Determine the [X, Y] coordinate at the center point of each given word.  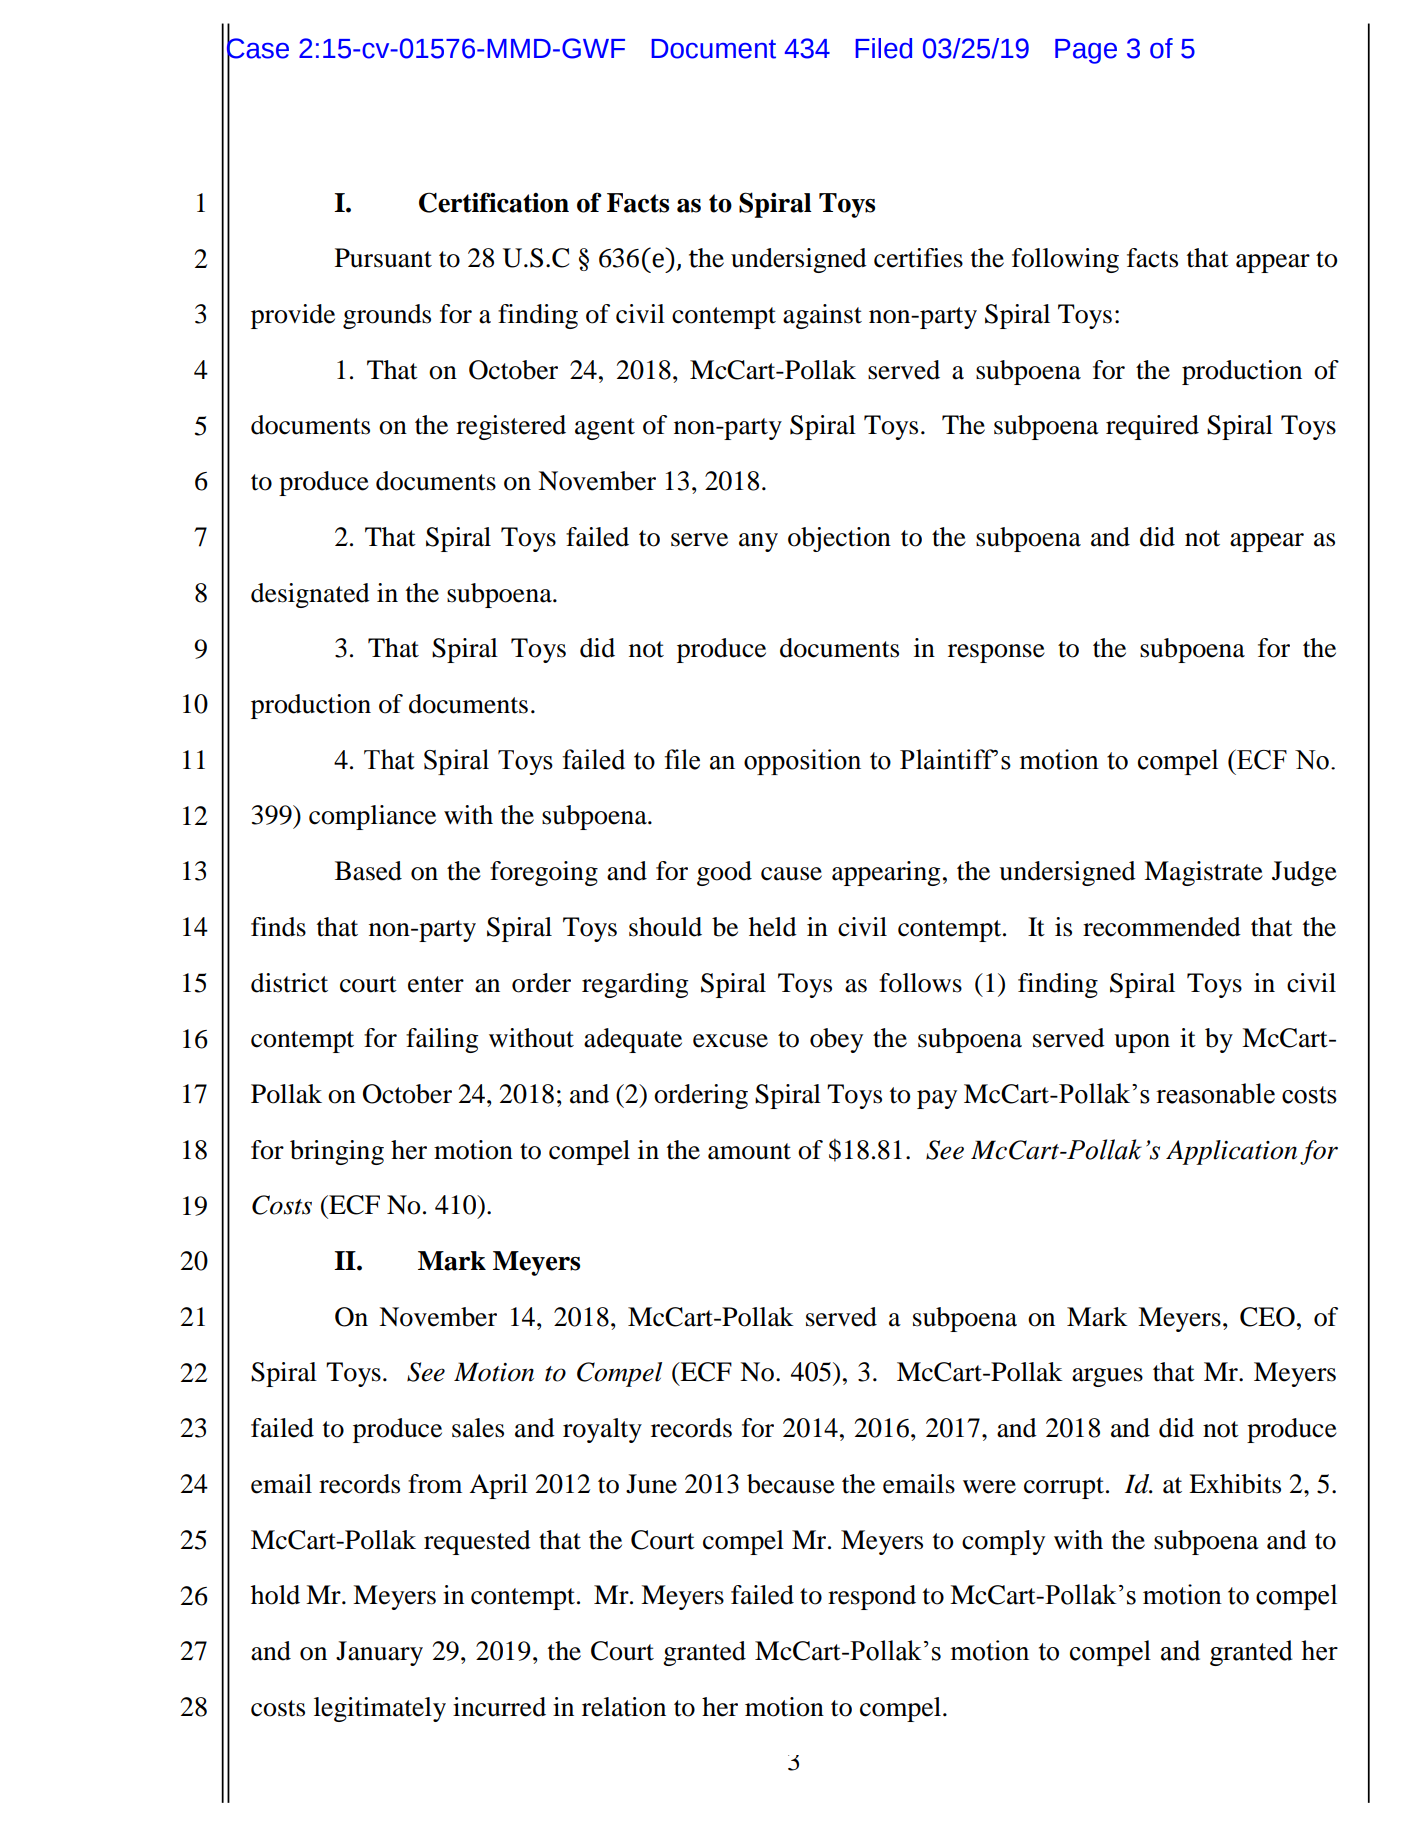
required [1152, 427]
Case [258, 48]
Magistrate [1203, 873]
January [379, 1653]
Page [1086, 51]
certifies [918, 258]
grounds [387, 316]
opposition [802, 762]
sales [478, 1428]
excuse [730, 1041]
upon [1142, 1043]
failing [442, 1040]
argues [1107, 1377]
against [822, 316]
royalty [602, 1430]
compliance [372, 817]
